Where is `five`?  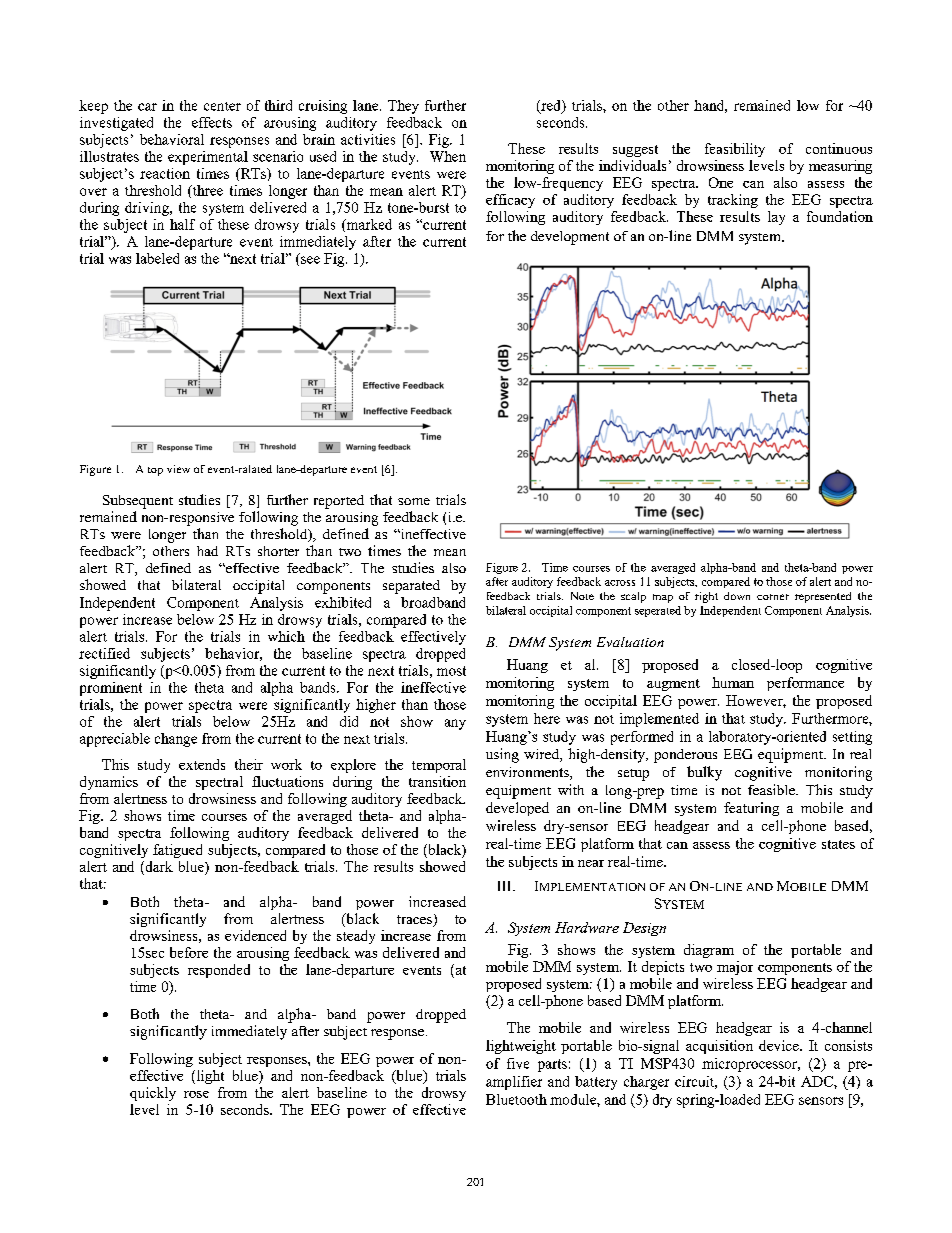 five is located at coordinates (518, 1063).
